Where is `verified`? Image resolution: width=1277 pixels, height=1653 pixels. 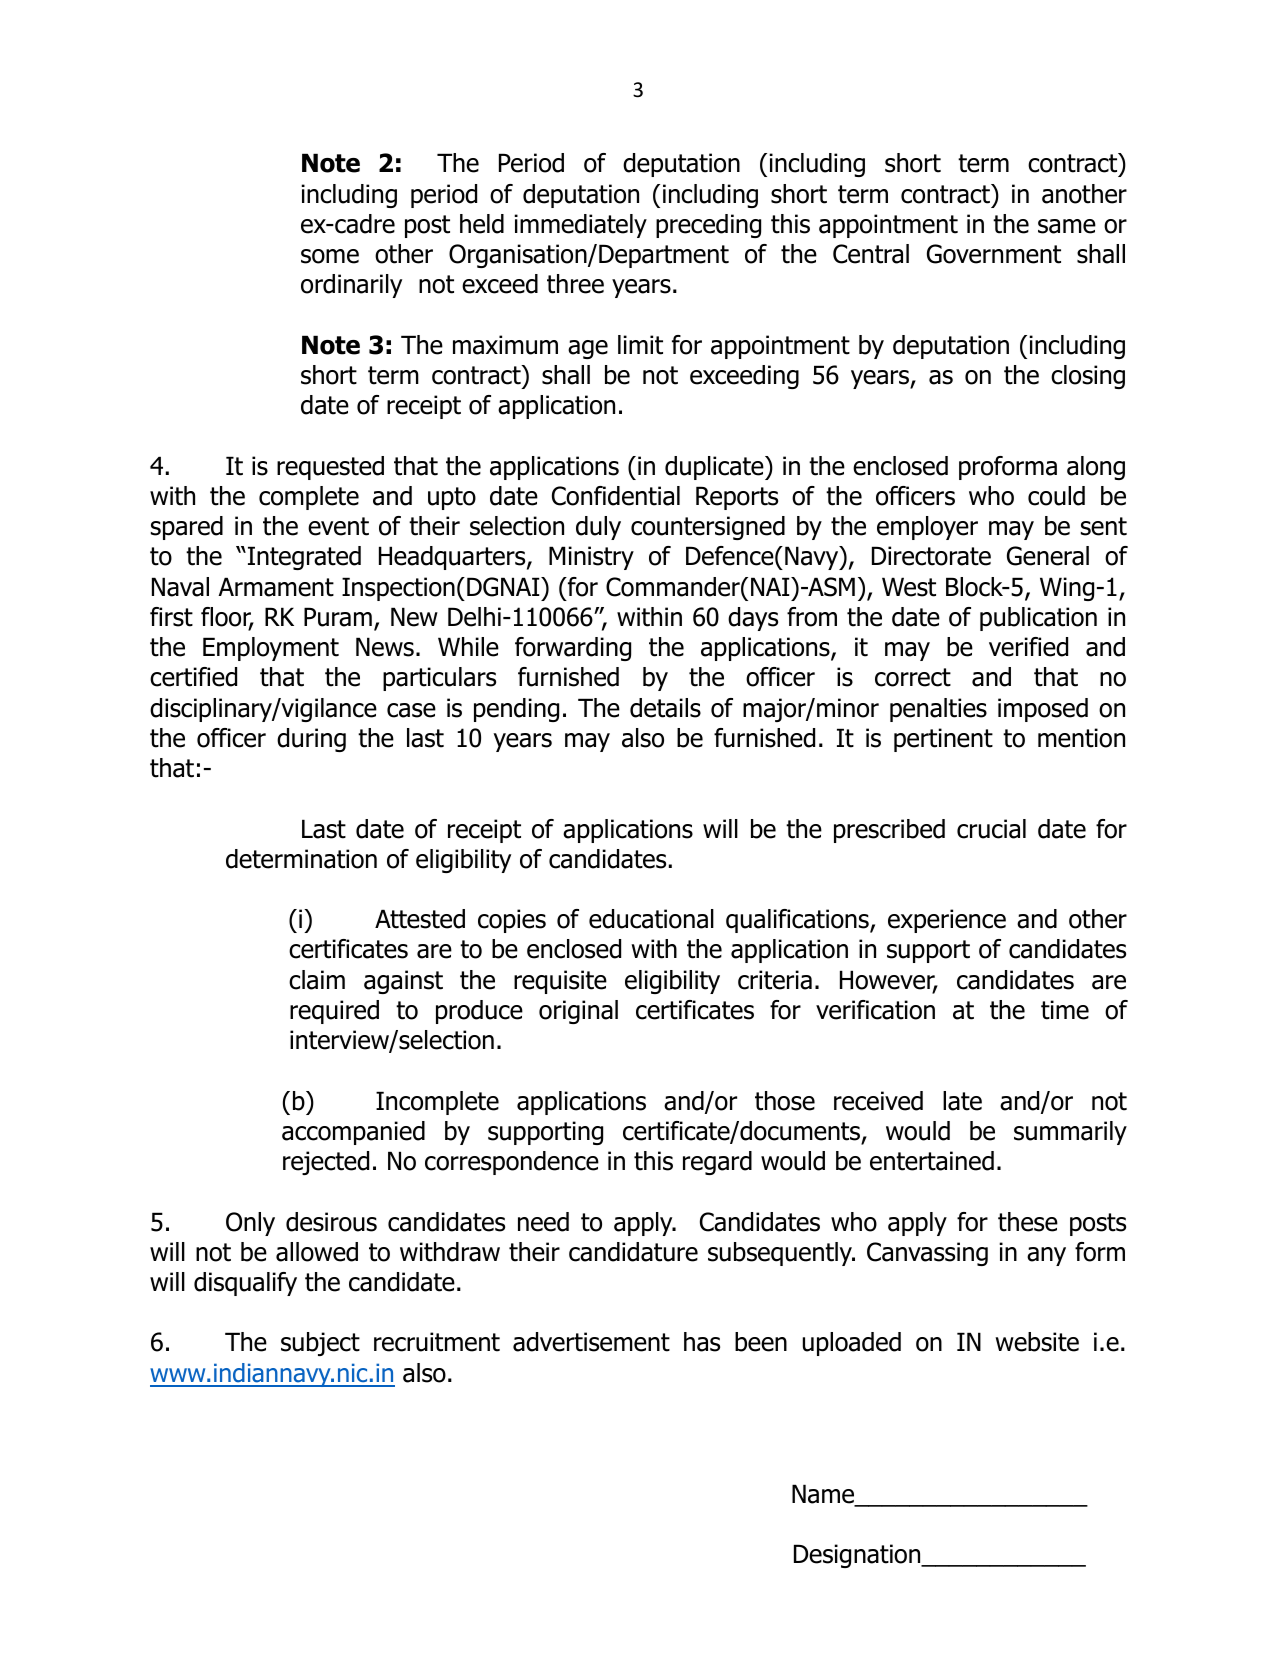 verified is located at coordinates (1028, 647).
